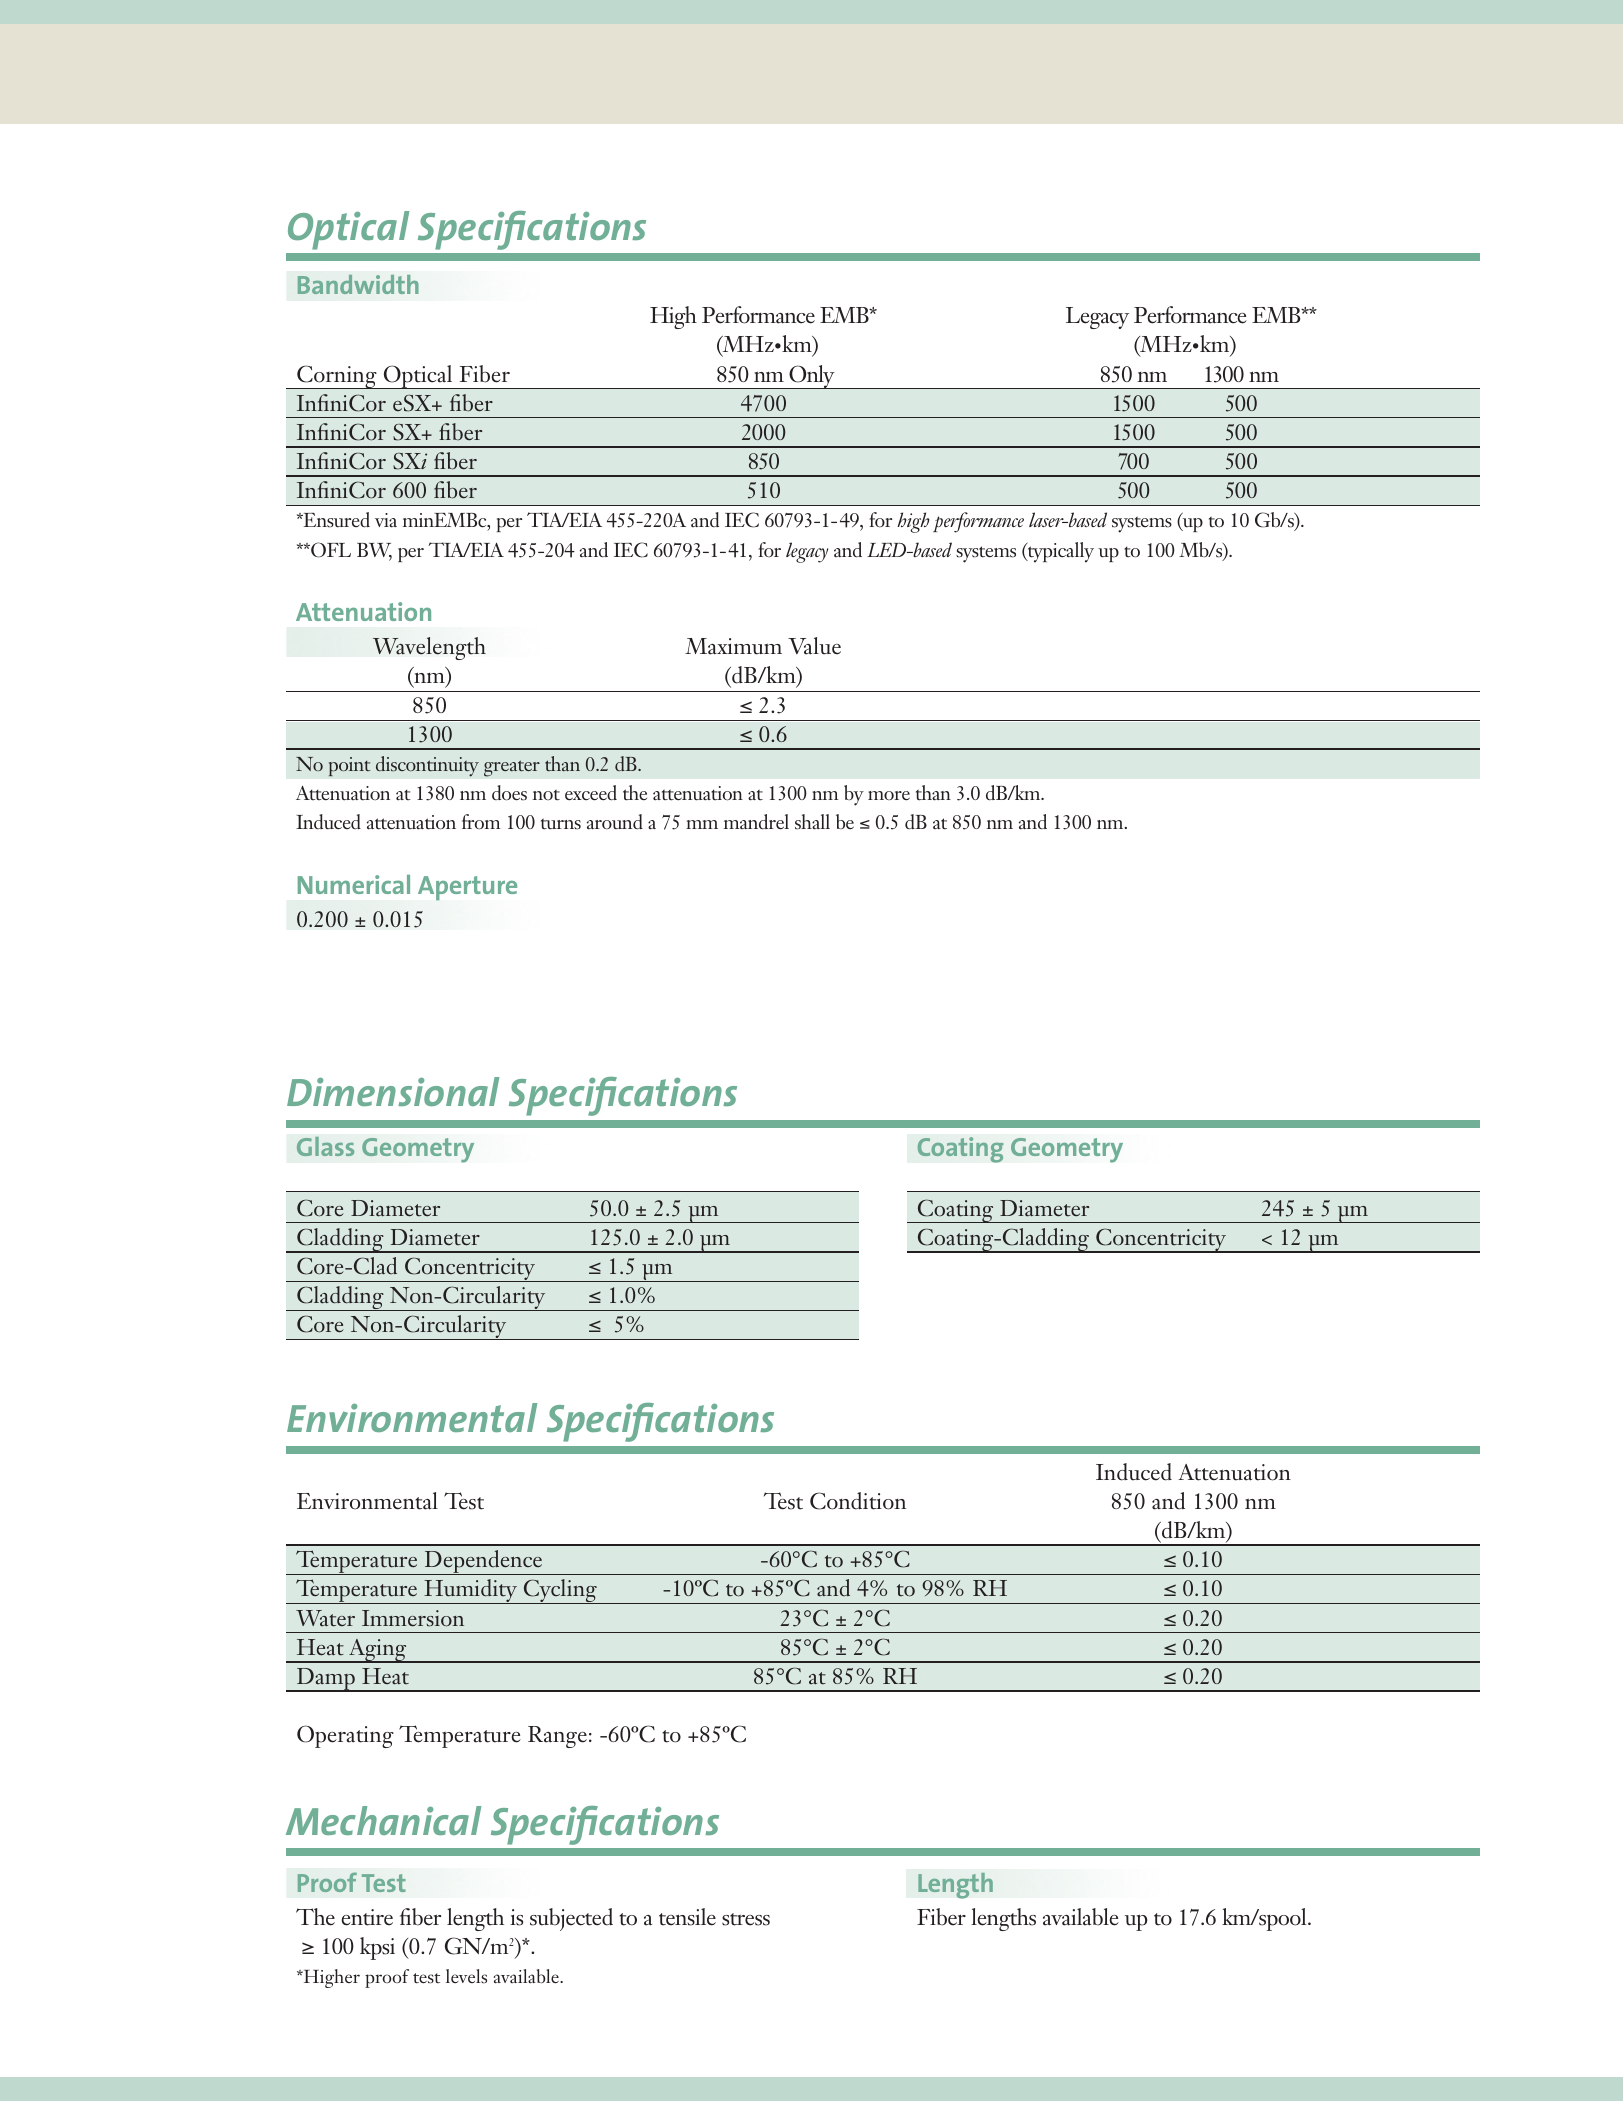  I want to click on Condition, so click(858, 1501).
